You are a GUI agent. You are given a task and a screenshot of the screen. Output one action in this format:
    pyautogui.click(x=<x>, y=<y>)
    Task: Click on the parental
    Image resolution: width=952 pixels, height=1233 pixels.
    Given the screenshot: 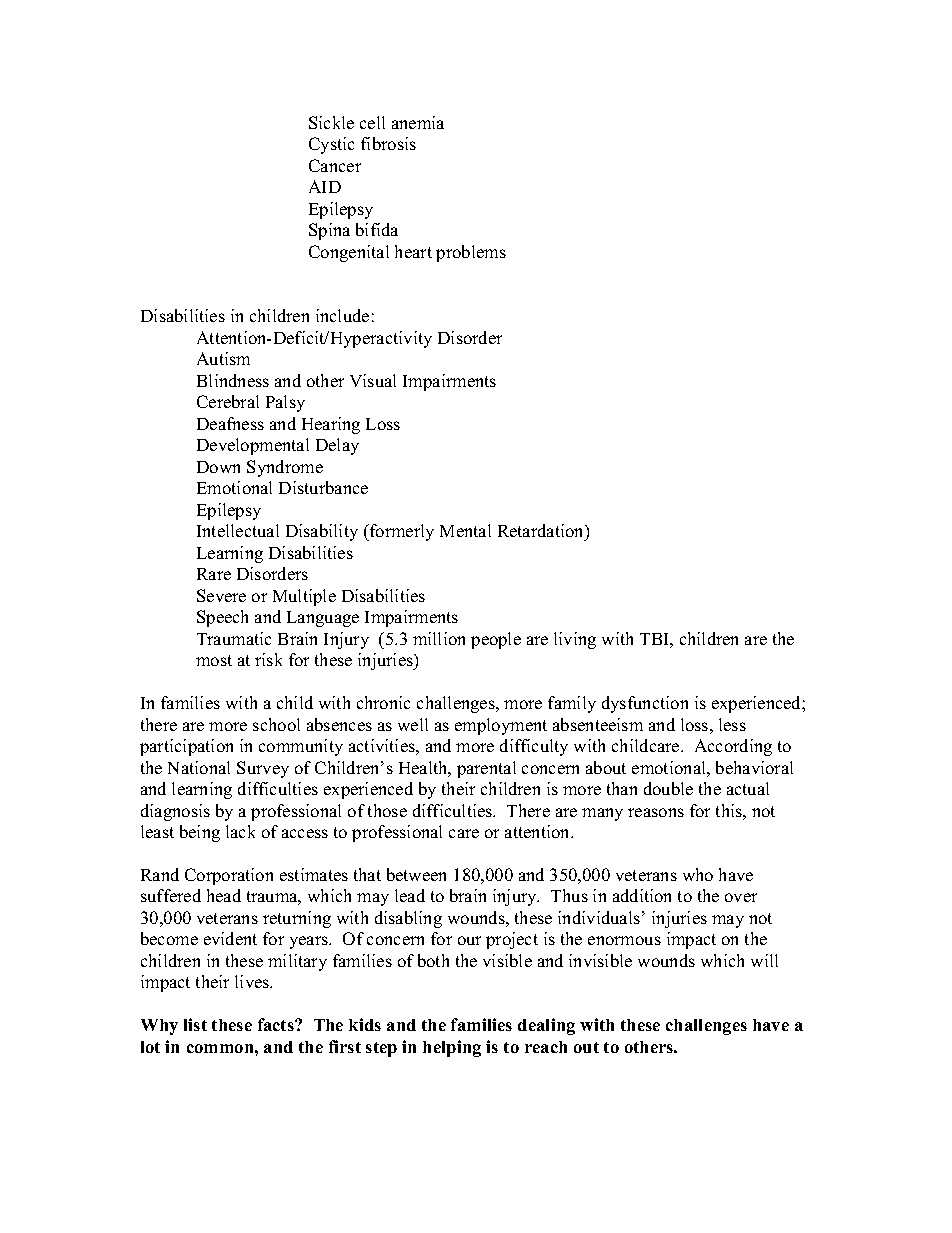 What is the action you would take?
    pyautogui.click(x=486, y=769)
